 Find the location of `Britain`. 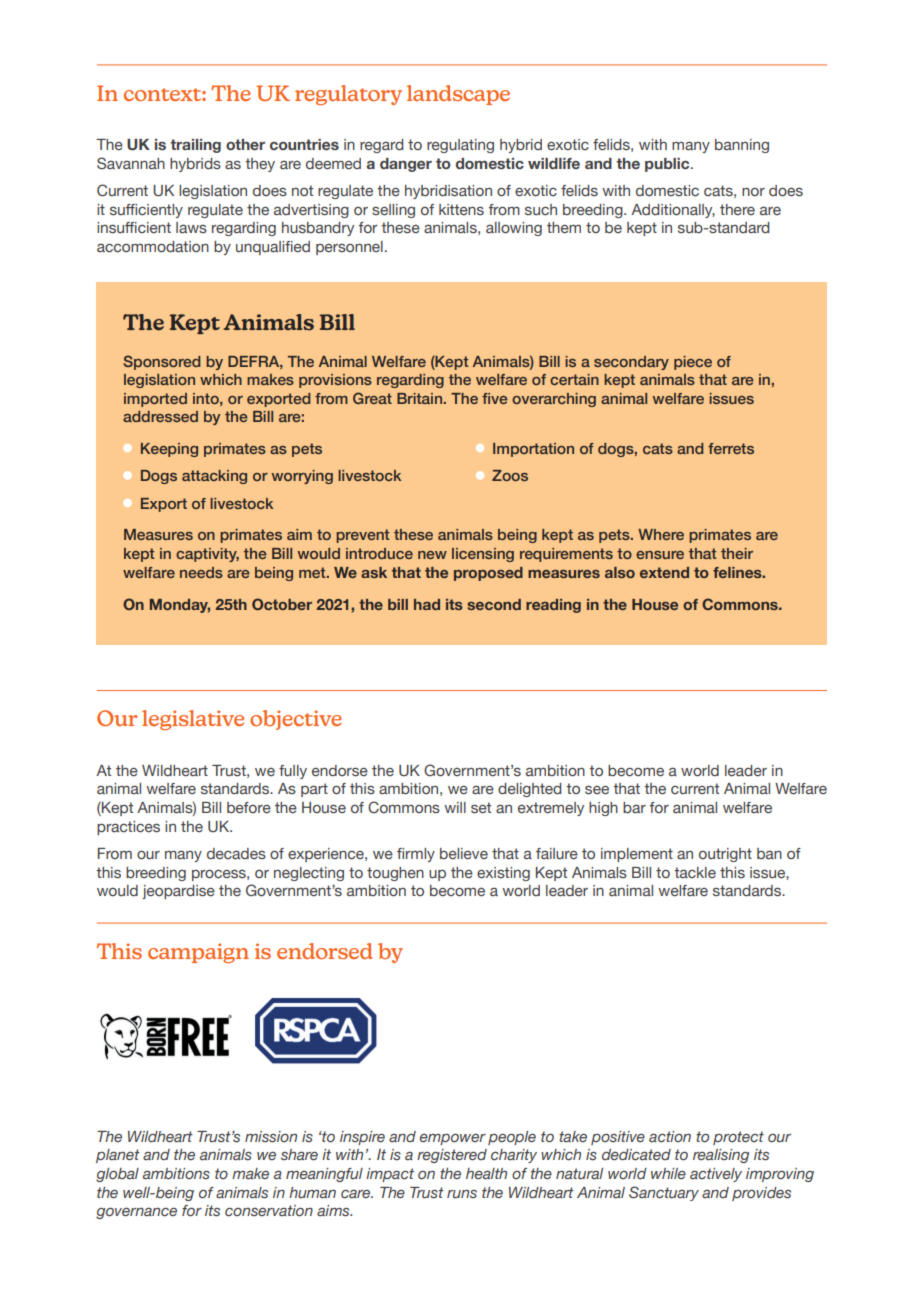

Britain is located at coordinates (419, 398).
